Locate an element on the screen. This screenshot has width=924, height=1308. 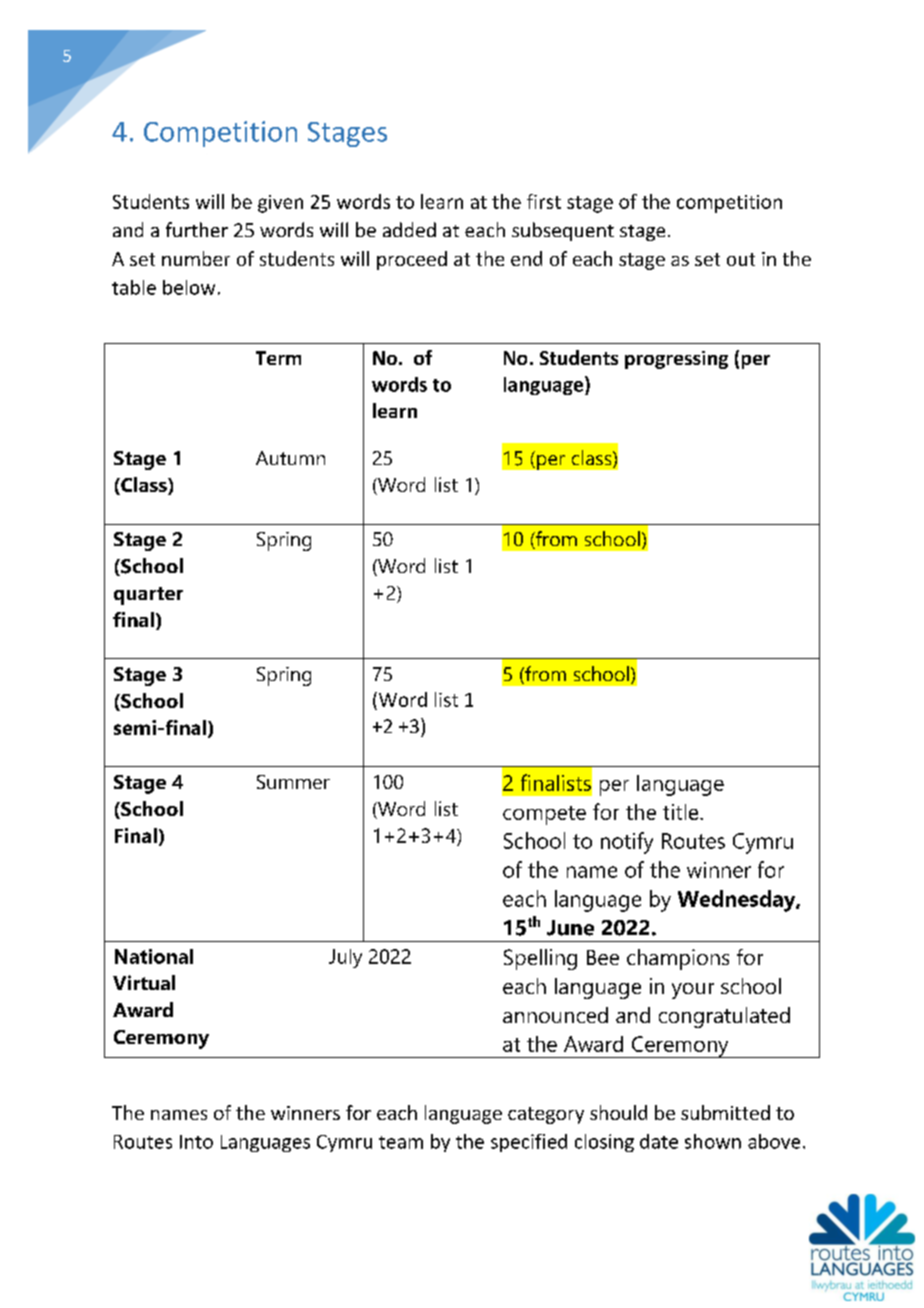
compete is located at coordinates (544, 815).
